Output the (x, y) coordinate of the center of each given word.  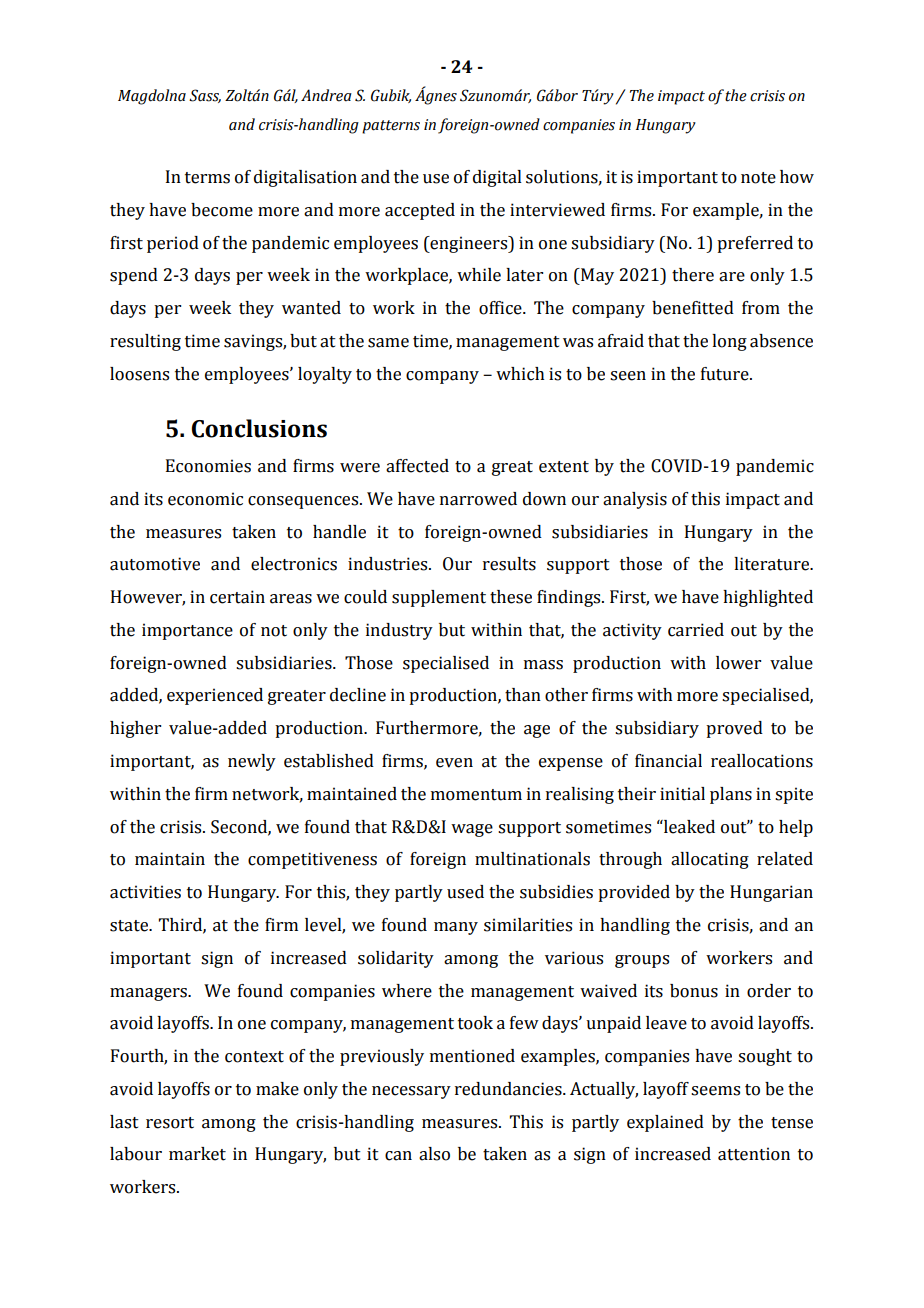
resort (170, 1123)
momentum (476, 795)
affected (417, 466)
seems (715, 1091)
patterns (391, 127)
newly (252, 762)
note (758, 178)
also (434, 1154)
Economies (208, 466)
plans (731, 795)
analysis (635, 500)
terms (207, 178)
